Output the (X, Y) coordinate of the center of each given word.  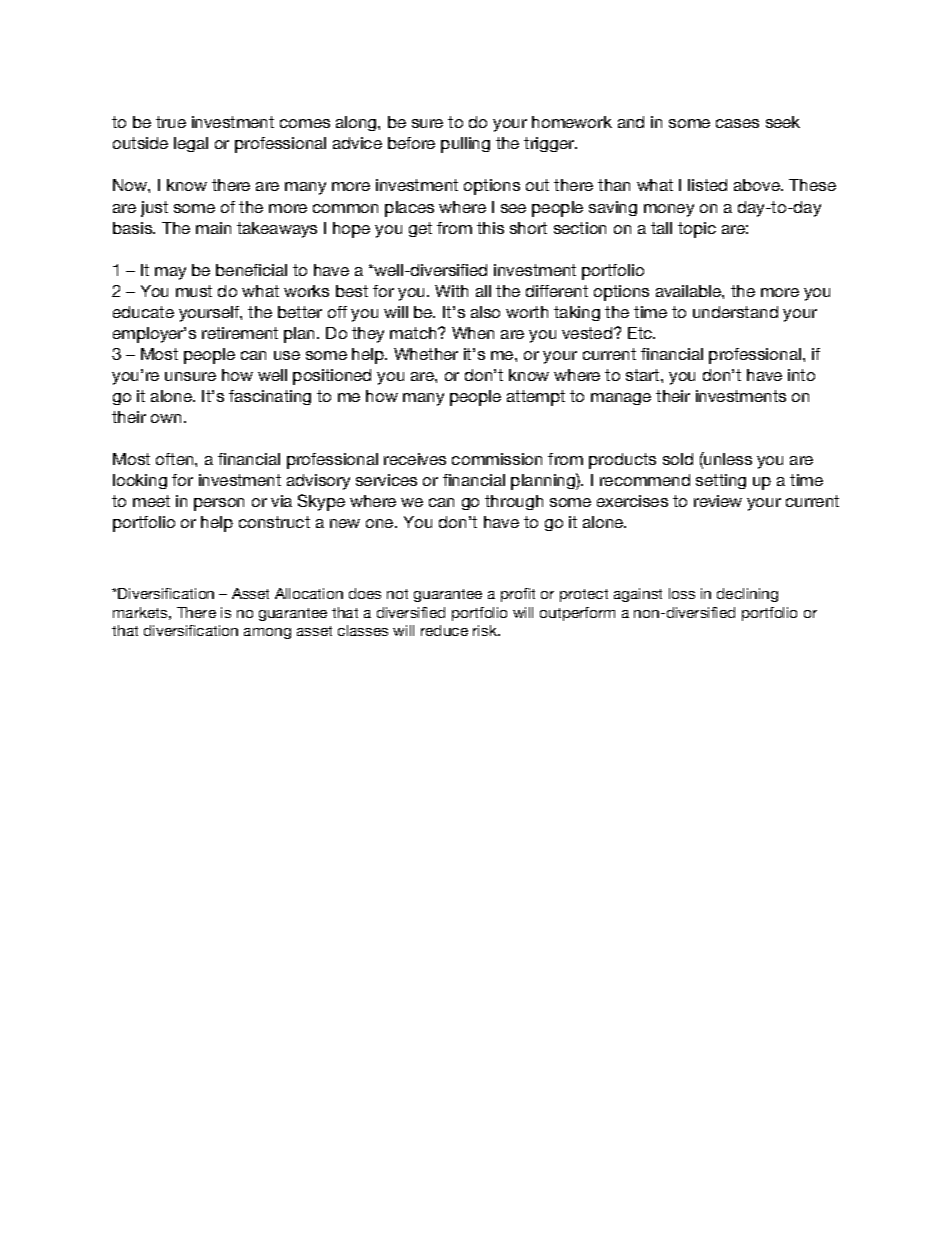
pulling (465, 145)
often (176, 459)
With (451, 291)
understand (735, 312)
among (267, 633)
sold (678, 459)
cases (737, 123)
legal (191, 144)
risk (486, 630)
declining (747, 595)
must (194, 291)
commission (497, 459)
